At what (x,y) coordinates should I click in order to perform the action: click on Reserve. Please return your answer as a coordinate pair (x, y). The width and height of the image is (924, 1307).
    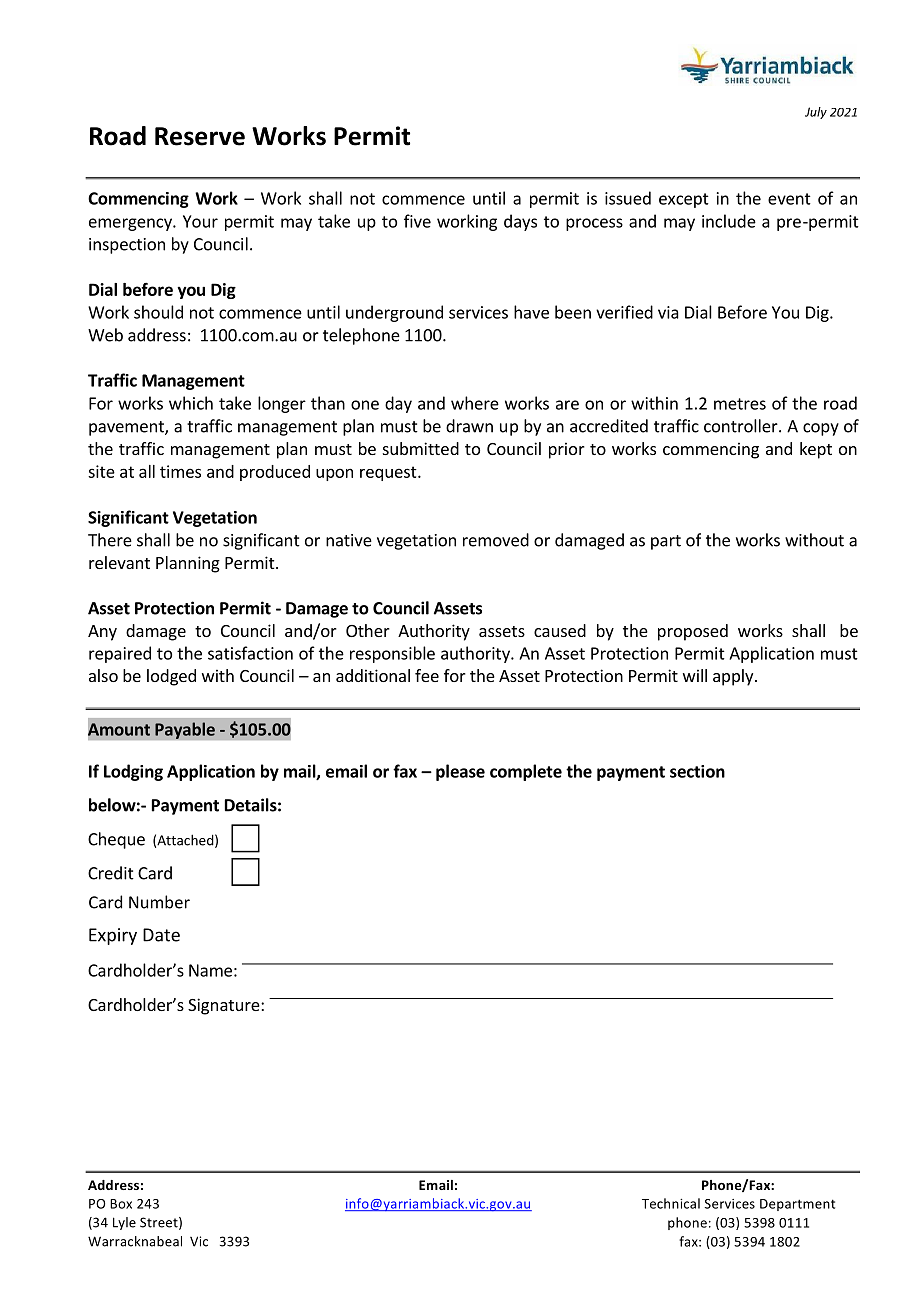
    Looking at the image, I should click on (200, 136).
